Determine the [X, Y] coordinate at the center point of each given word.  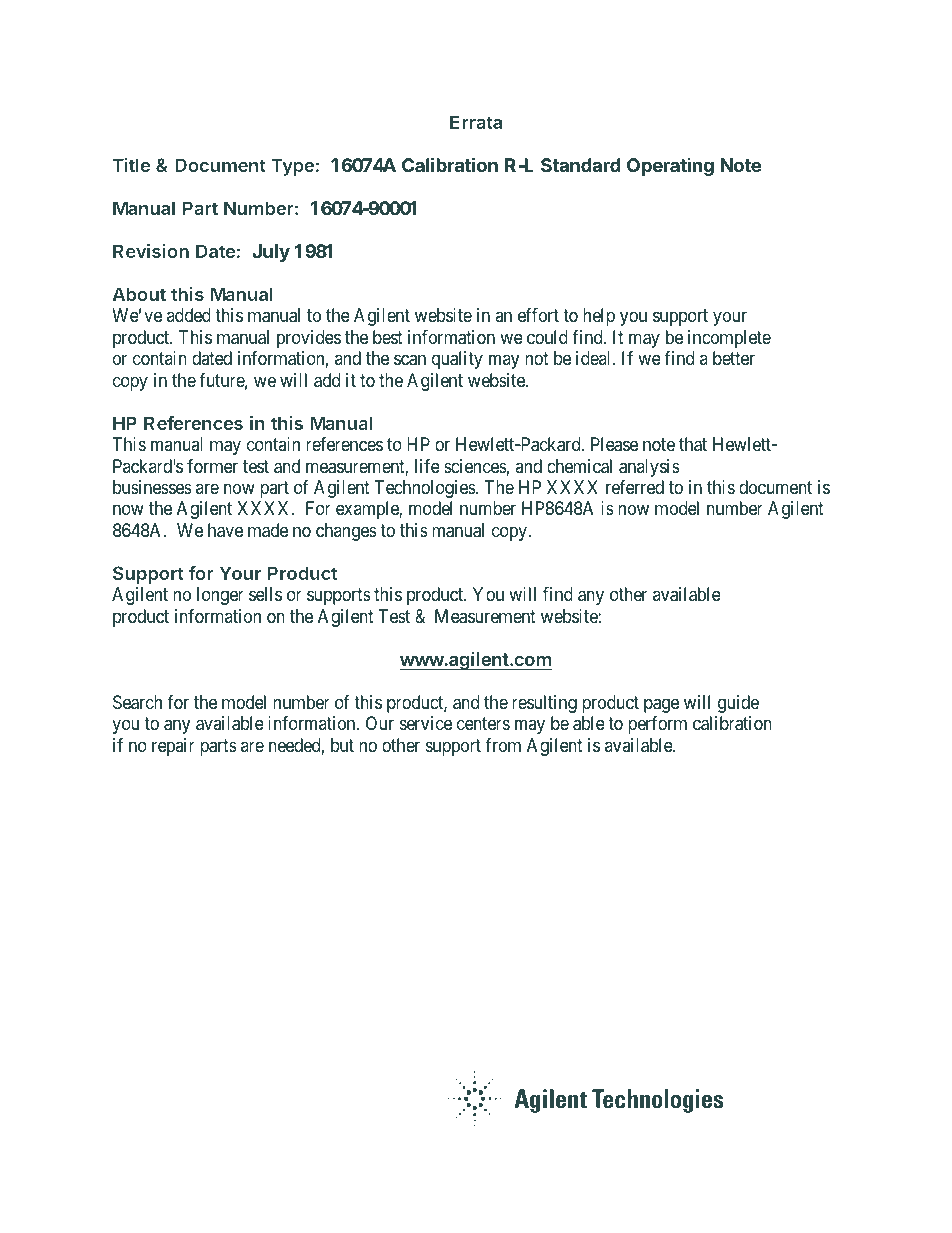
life [427, 466]
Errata [476, 122]
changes [346, 532]
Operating [670, 167]
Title [132, 165]
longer [220, 596]
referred [635, 487]
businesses [152, 487]
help [599, 317]
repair [173, 747]
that [693, 444]
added [189, 315]
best [388, 337]
